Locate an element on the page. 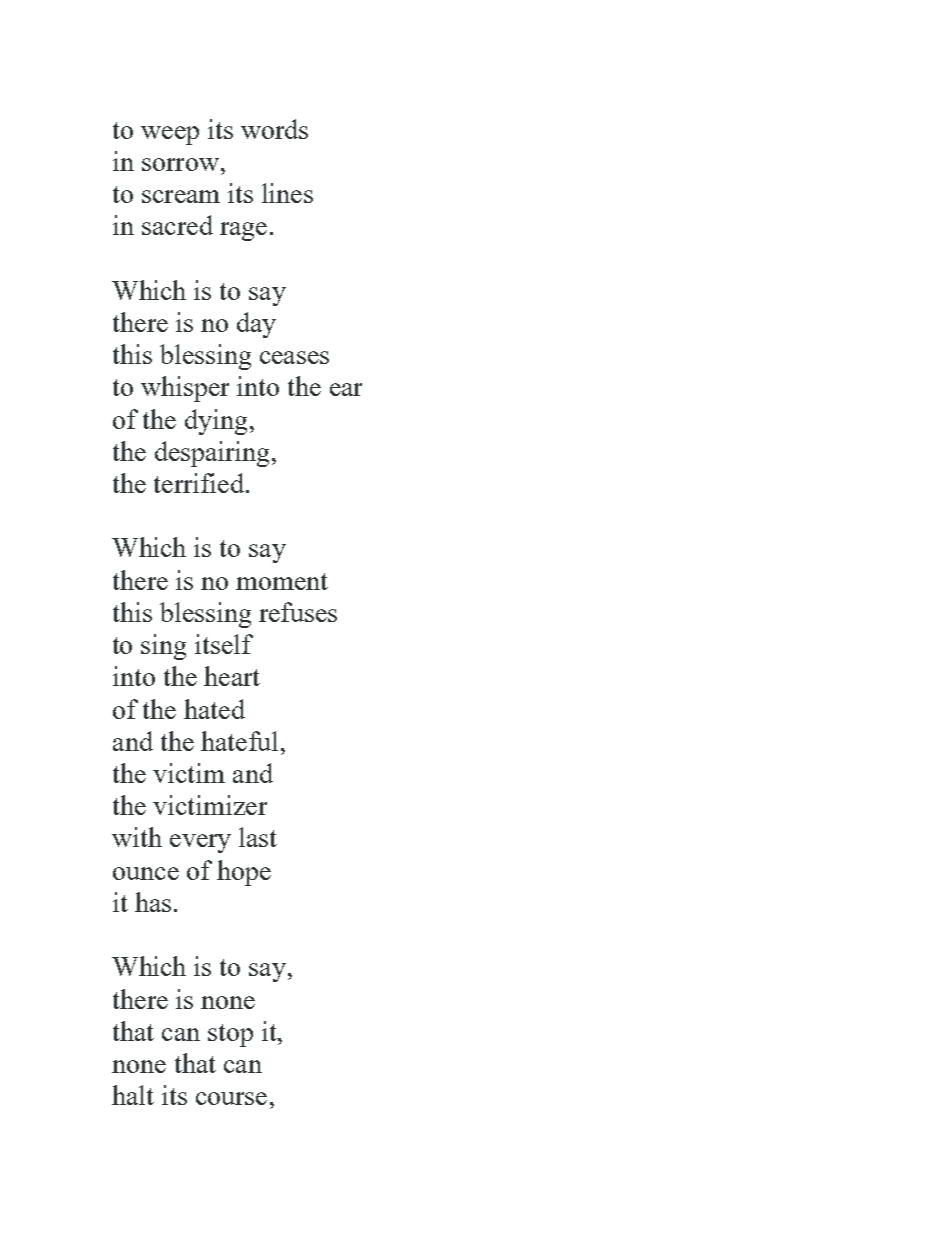 The height and width of the image is (1233, 952). despairing is located at coordinates (212, 454).
